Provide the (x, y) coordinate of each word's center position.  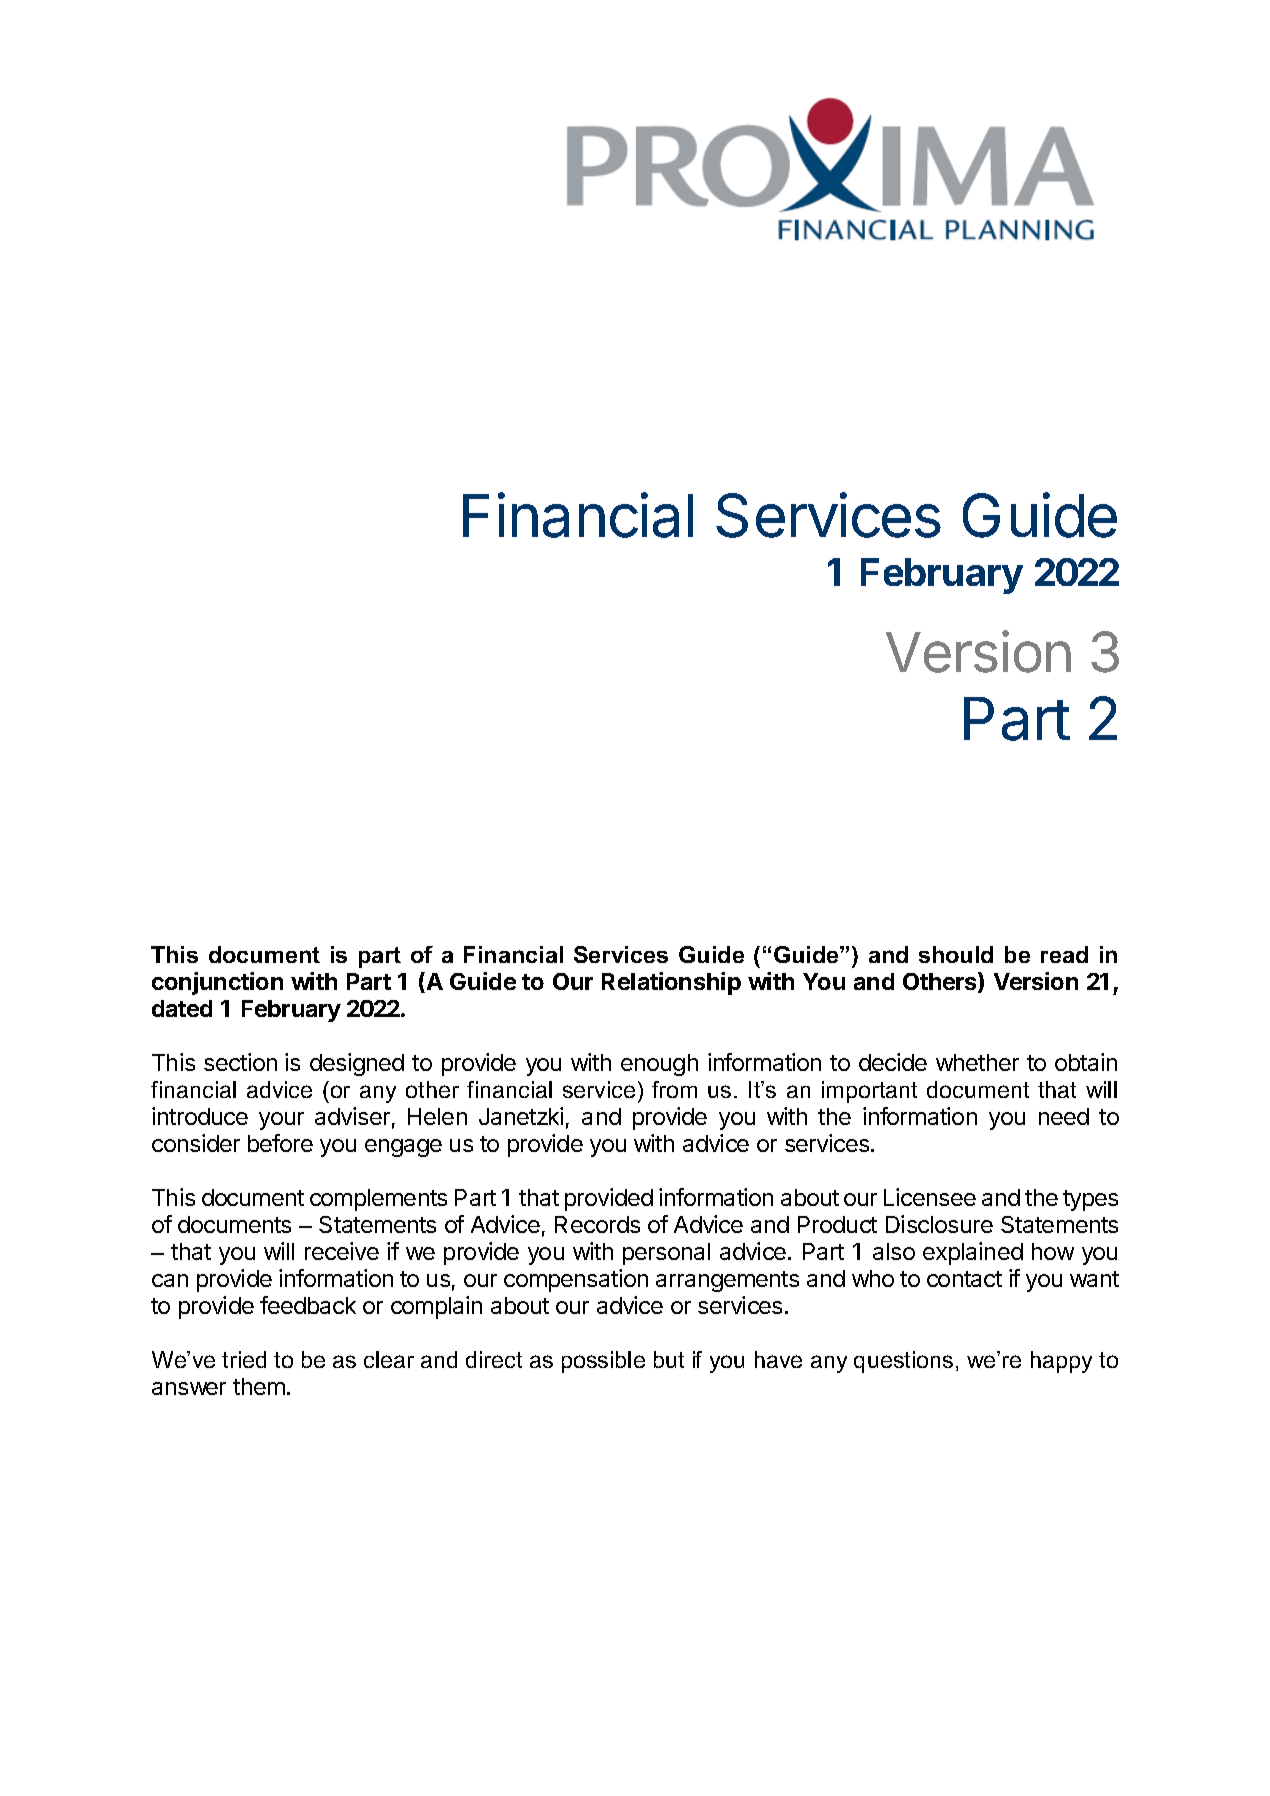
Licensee (930, 1197)
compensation (576, 1280)
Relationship (671, 983)
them (259, 1386)
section (240, 1062)
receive (342, 1251)
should (956, 954)
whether (977, 1062)
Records (597, 1224)
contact (964, 1279)
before (280, 1143)
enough (659, 1065)
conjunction (217, 983)
